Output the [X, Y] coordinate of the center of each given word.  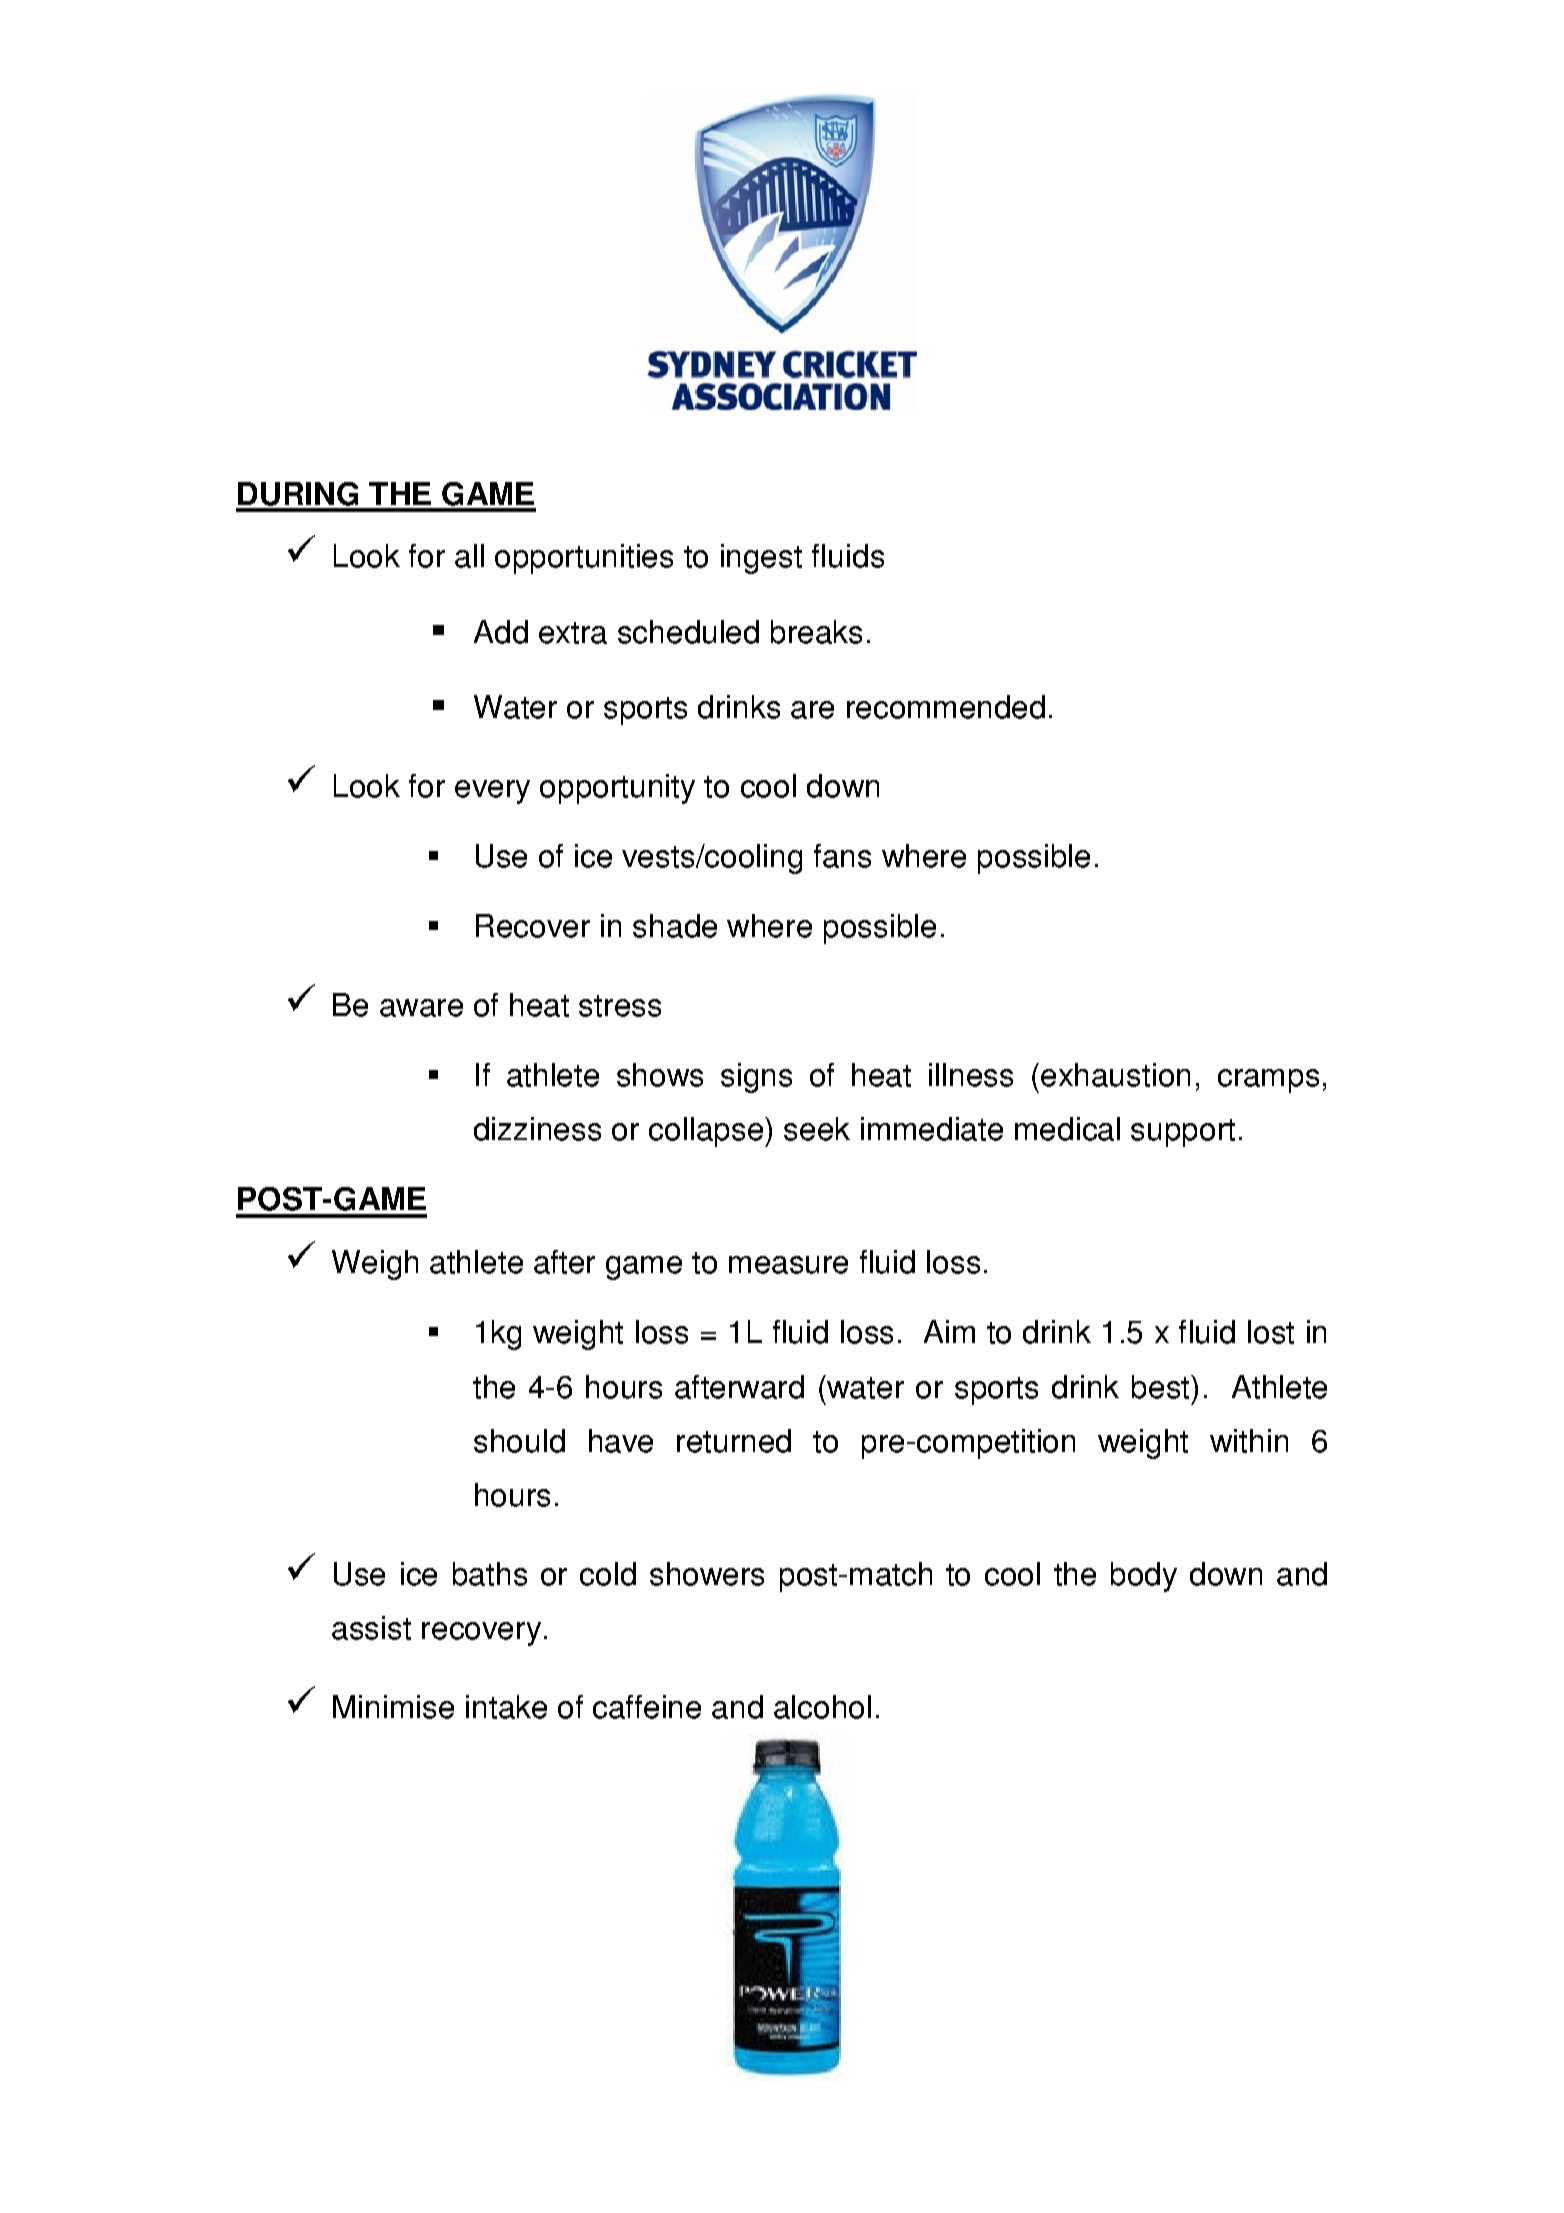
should [519, 1441]
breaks [816, 632]
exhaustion [1115, 1075]
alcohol [822, 1707]
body [1144, 1577]
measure [788, 1265]
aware [421, 1008]
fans [842, 856]
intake [506, 1707]
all [469, 556]
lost [1271, 1332]
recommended [946, 707]
